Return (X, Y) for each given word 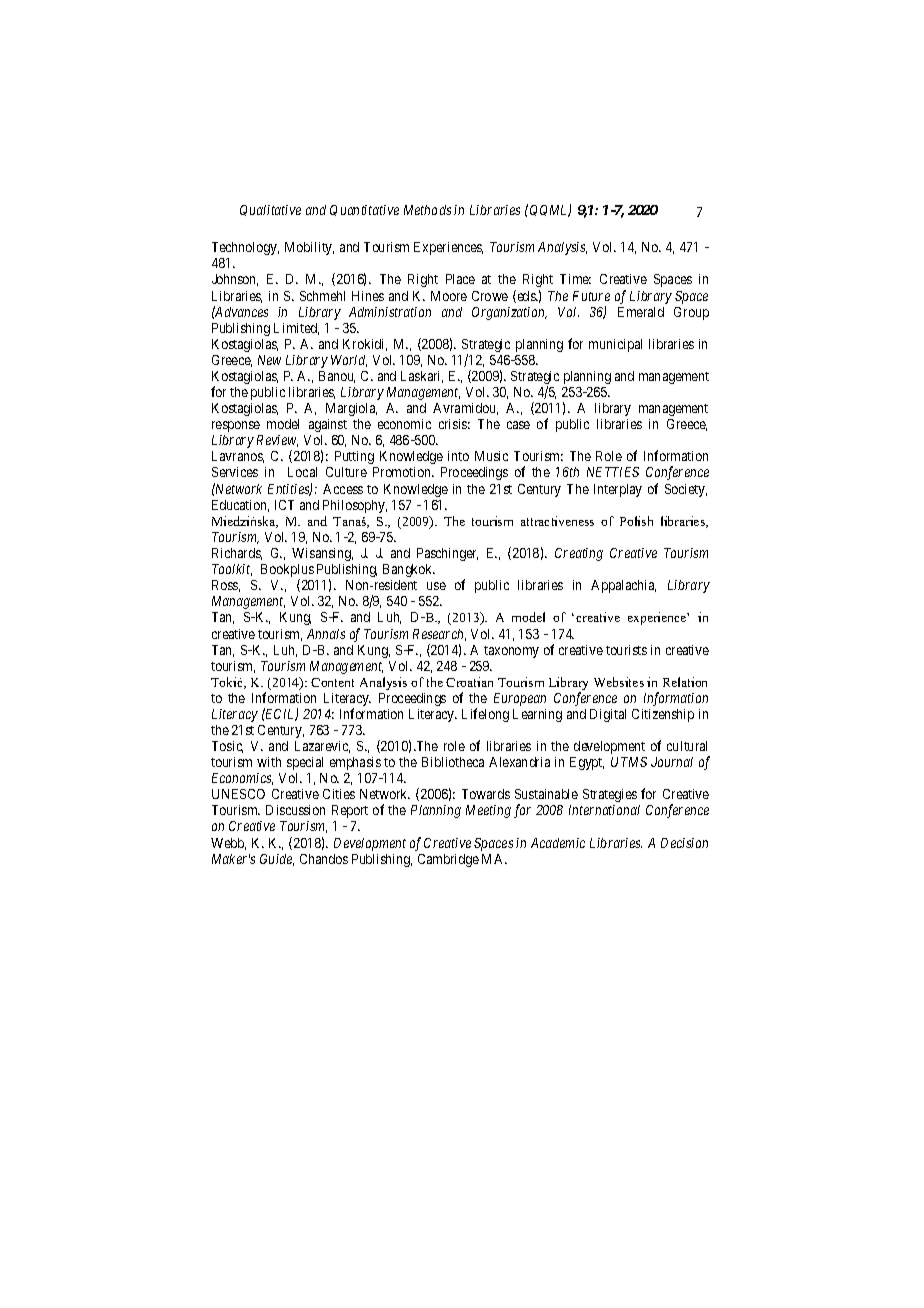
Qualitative (270, 210)
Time (575, 279)
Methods (427, 210)
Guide (277, 860)
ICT (284, 505)
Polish (636, 521)
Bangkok (409, 570)
